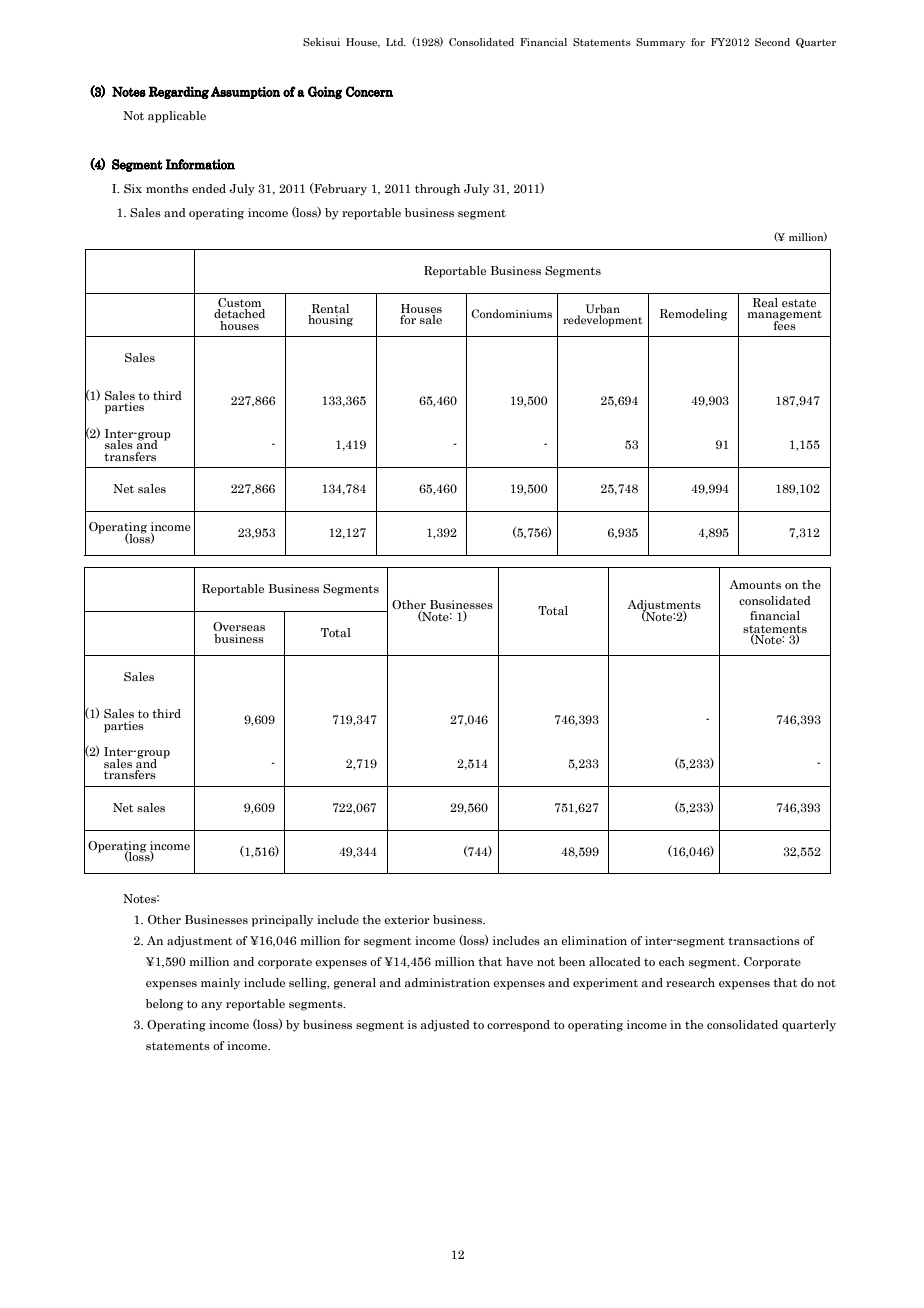 Image resolution: width=924 pixels, height=1308 pixels. What do you see at coordinates (693, 315) in the page?
I see `Remodeling` at bounding box center [693, 315].
